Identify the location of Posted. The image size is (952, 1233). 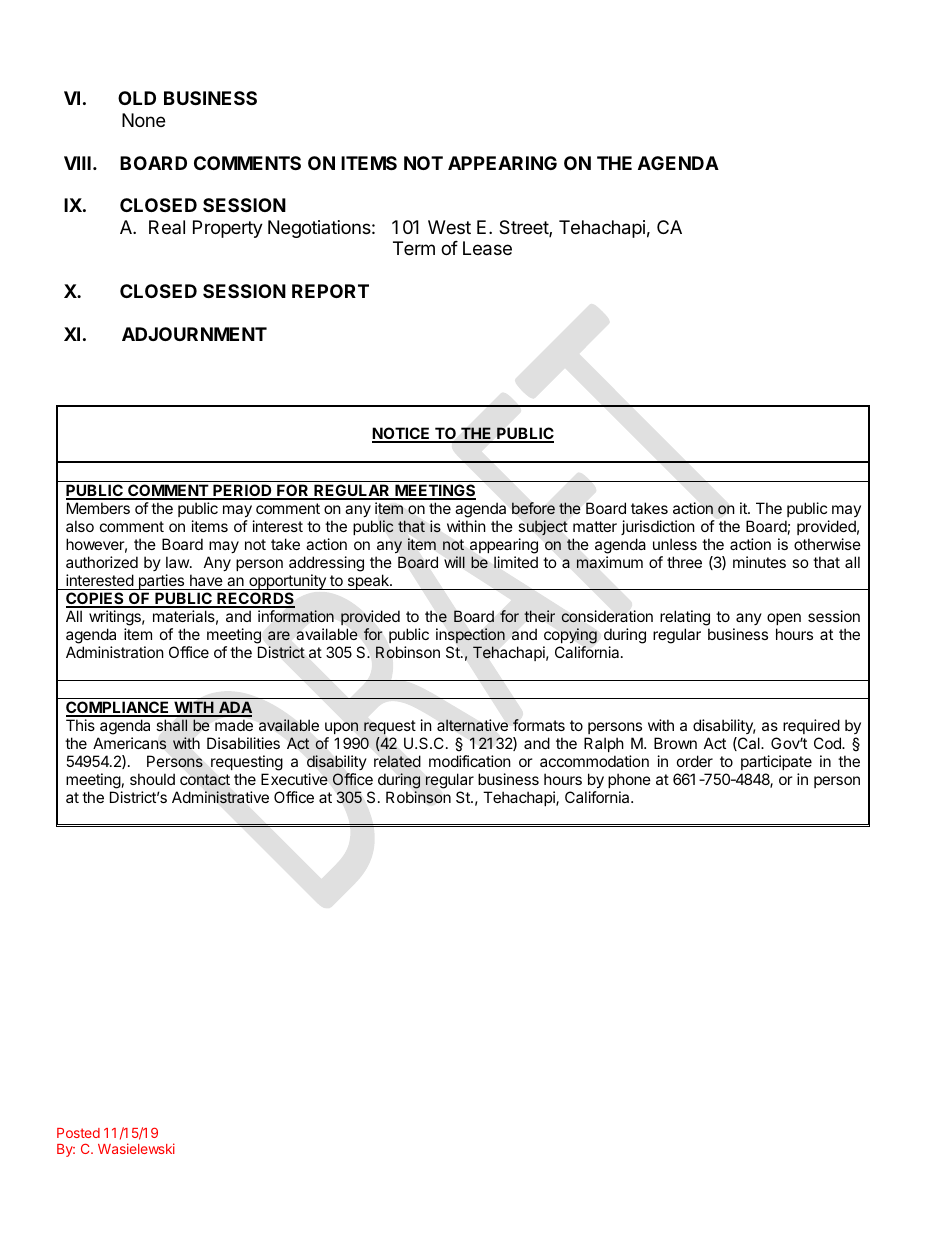
(78, 1133).
